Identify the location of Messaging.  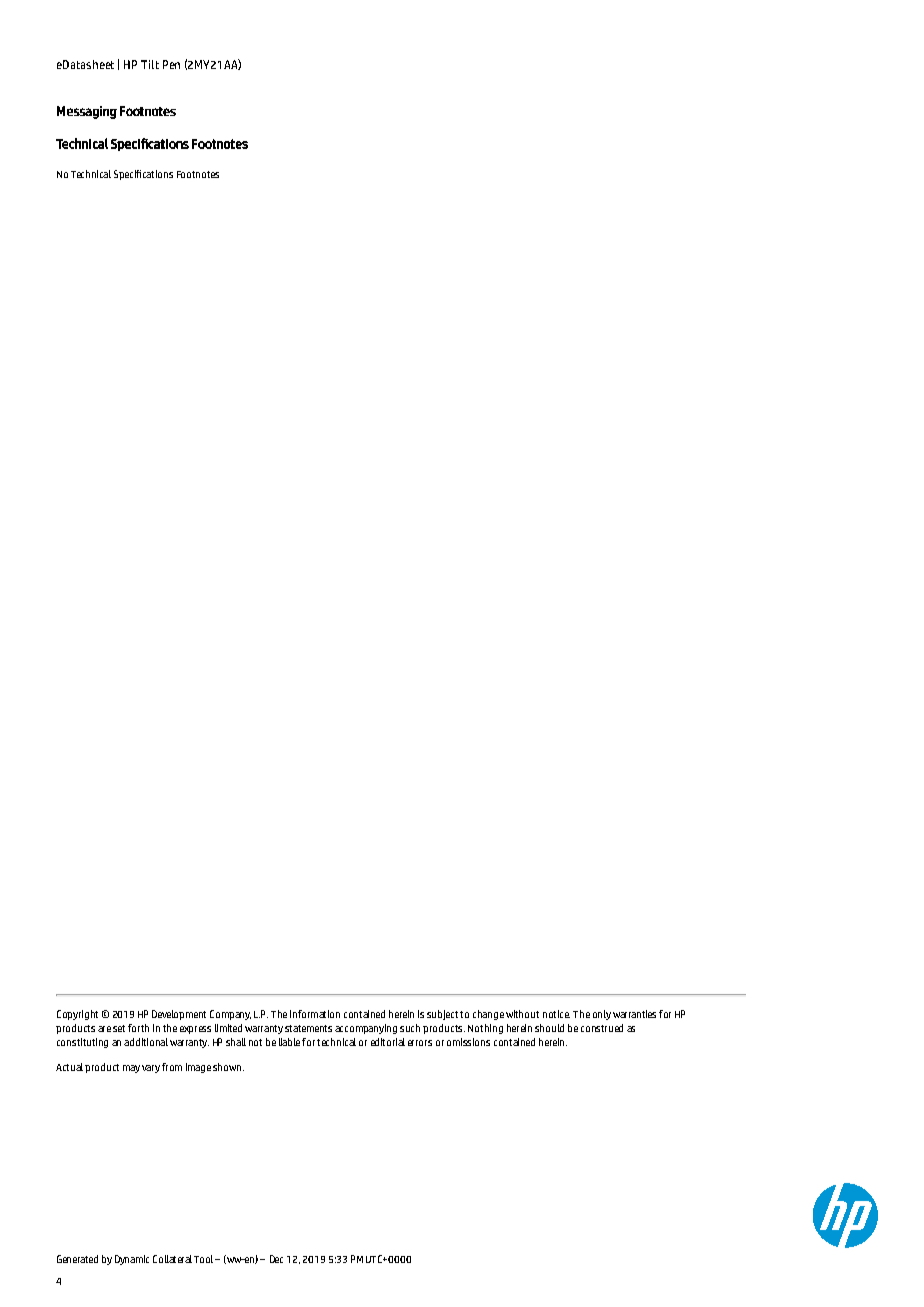
(87, 112).
